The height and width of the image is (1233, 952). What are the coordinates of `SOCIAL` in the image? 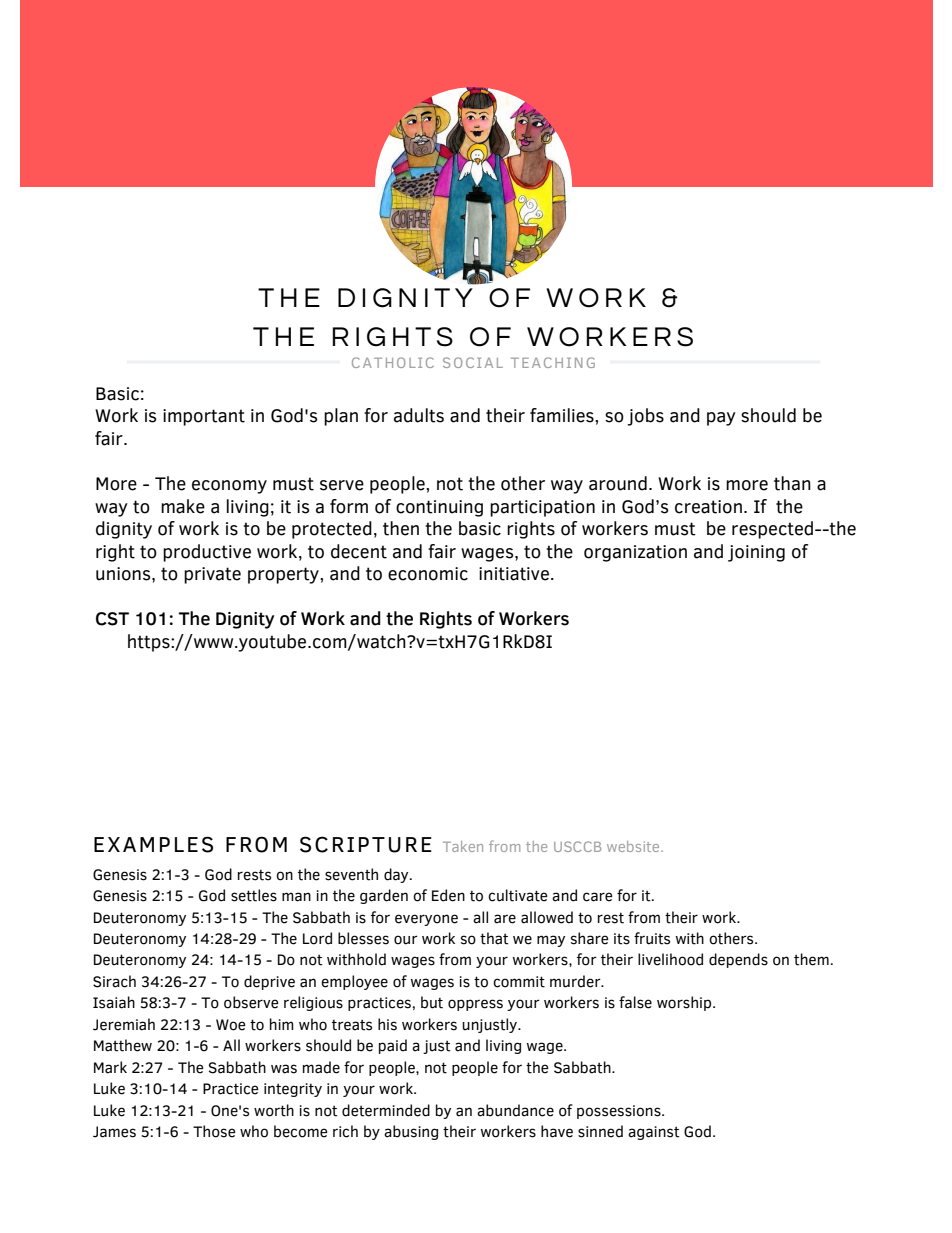 It's located at (473, 362).
